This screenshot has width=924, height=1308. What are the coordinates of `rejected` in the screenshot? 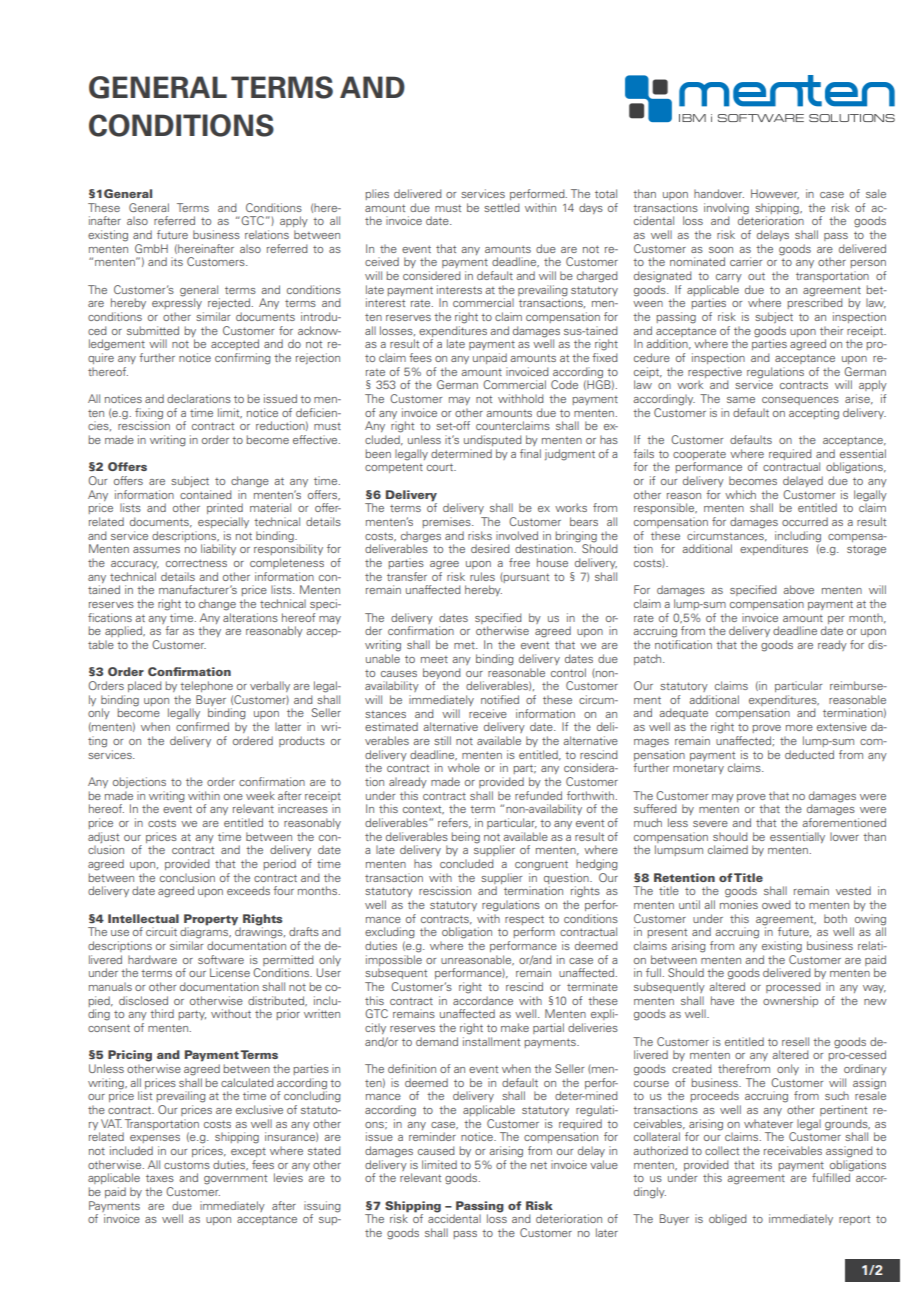 It's located at (229, 303).
